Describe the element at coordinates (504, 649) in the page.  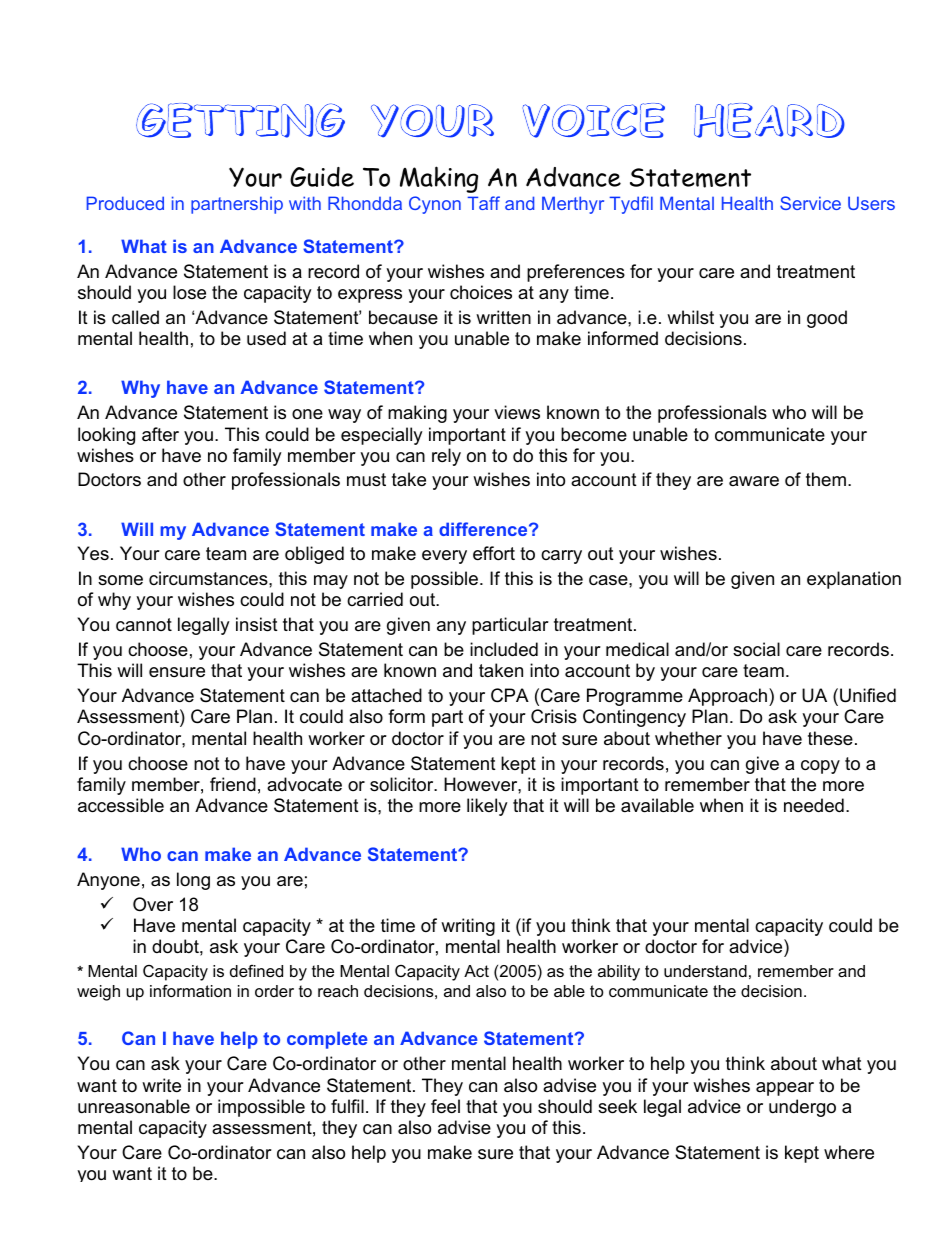
I see `included` at that location.
